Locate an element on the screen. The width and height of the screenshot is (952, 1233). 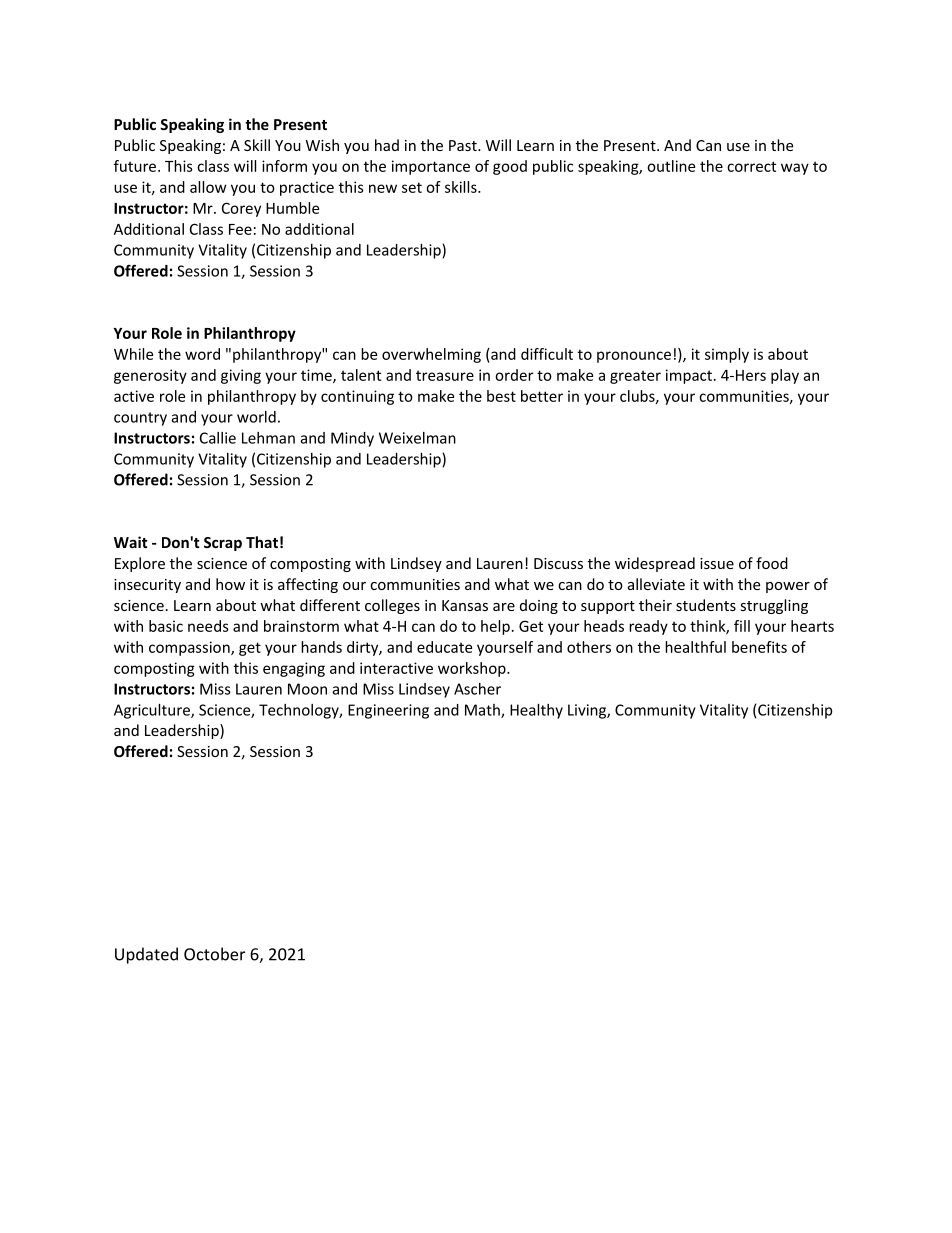
Scrap is located at coordinates (223, 544).
